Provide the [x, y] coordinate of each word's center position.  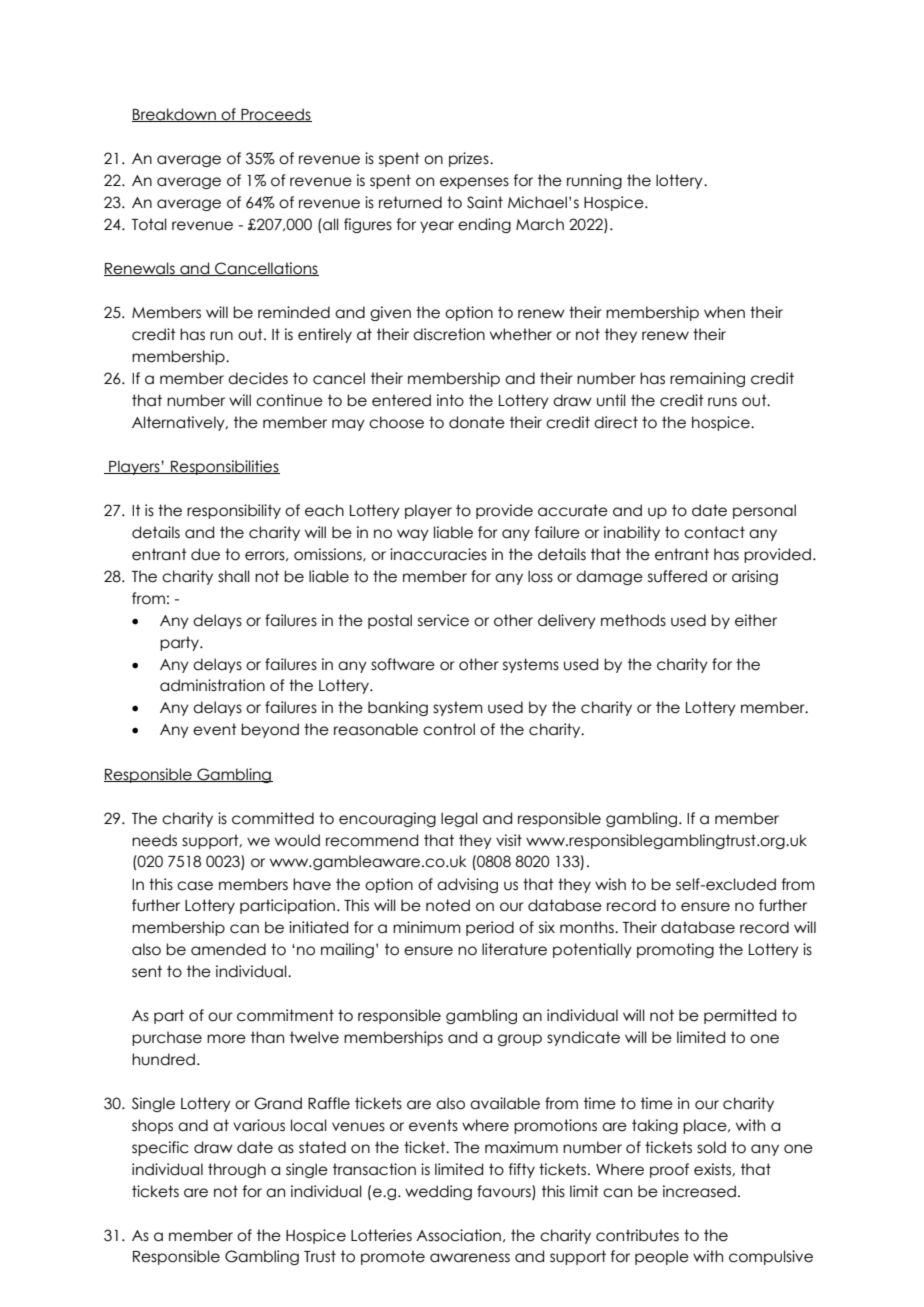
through [237, 1170]
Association [458, 1235]
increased [699, 1191]
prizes [470, 159]
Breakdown [175, 115]
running [594, 181]
